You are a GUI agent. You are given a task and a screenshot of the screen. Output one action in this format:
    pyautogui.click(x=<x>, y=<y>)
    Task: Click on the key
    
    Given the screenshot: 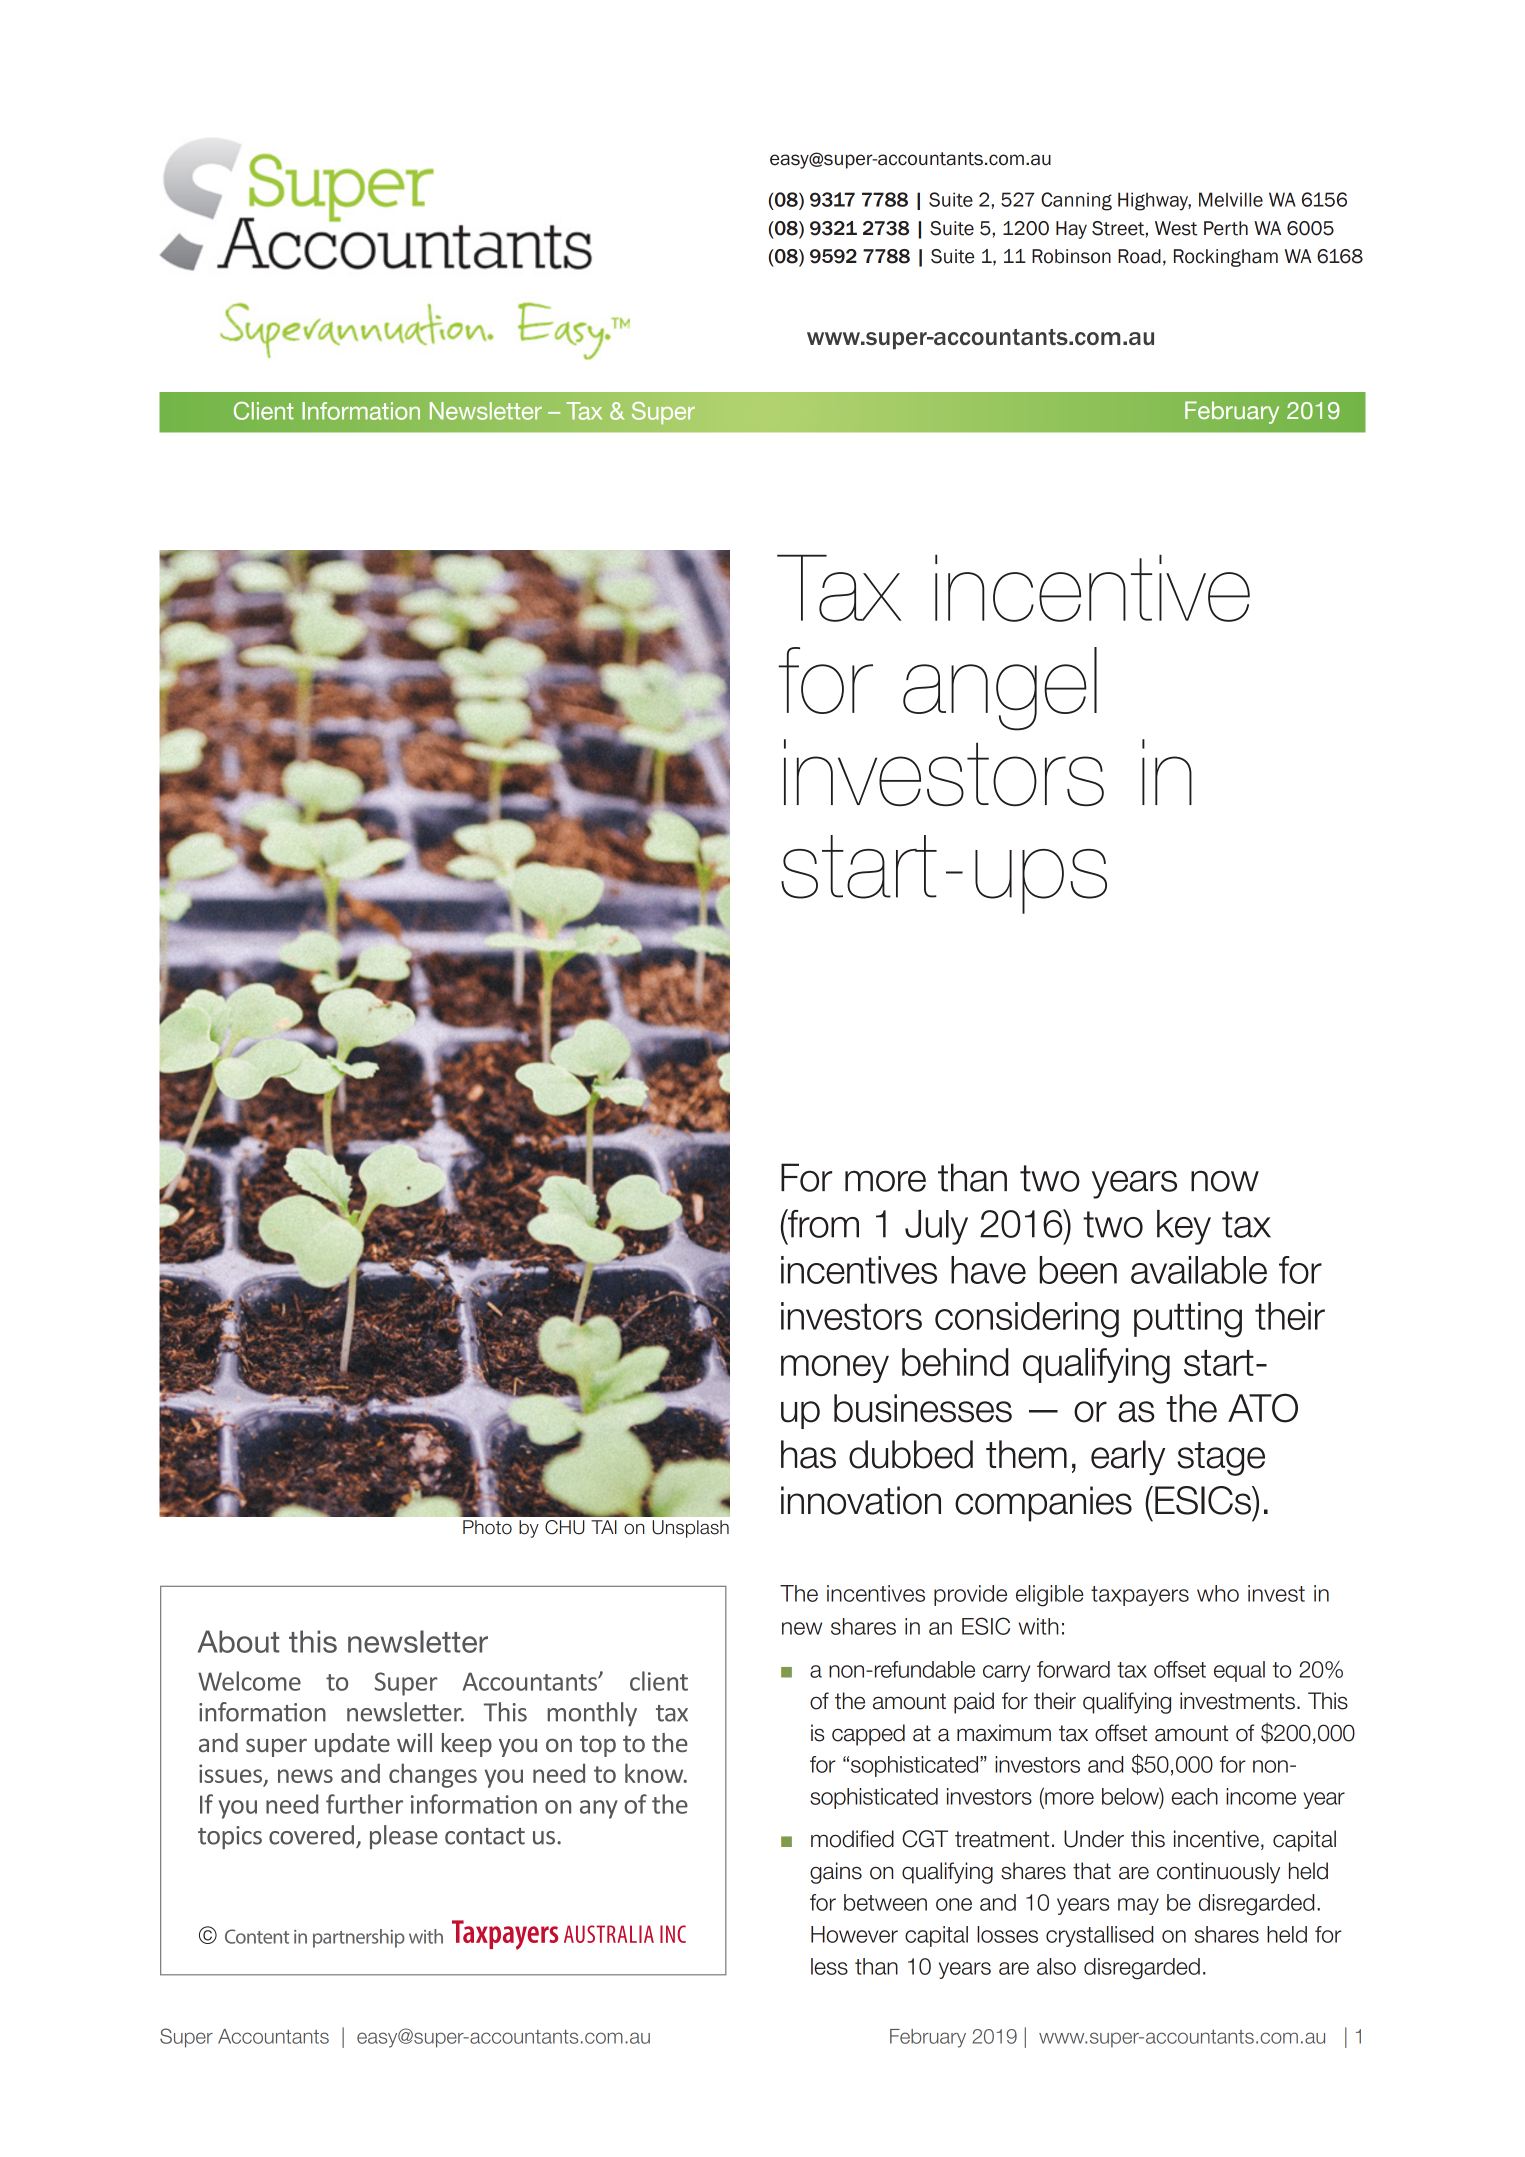 What is the action you would take?
    pyautogui.click(x=1184, y=1227)
